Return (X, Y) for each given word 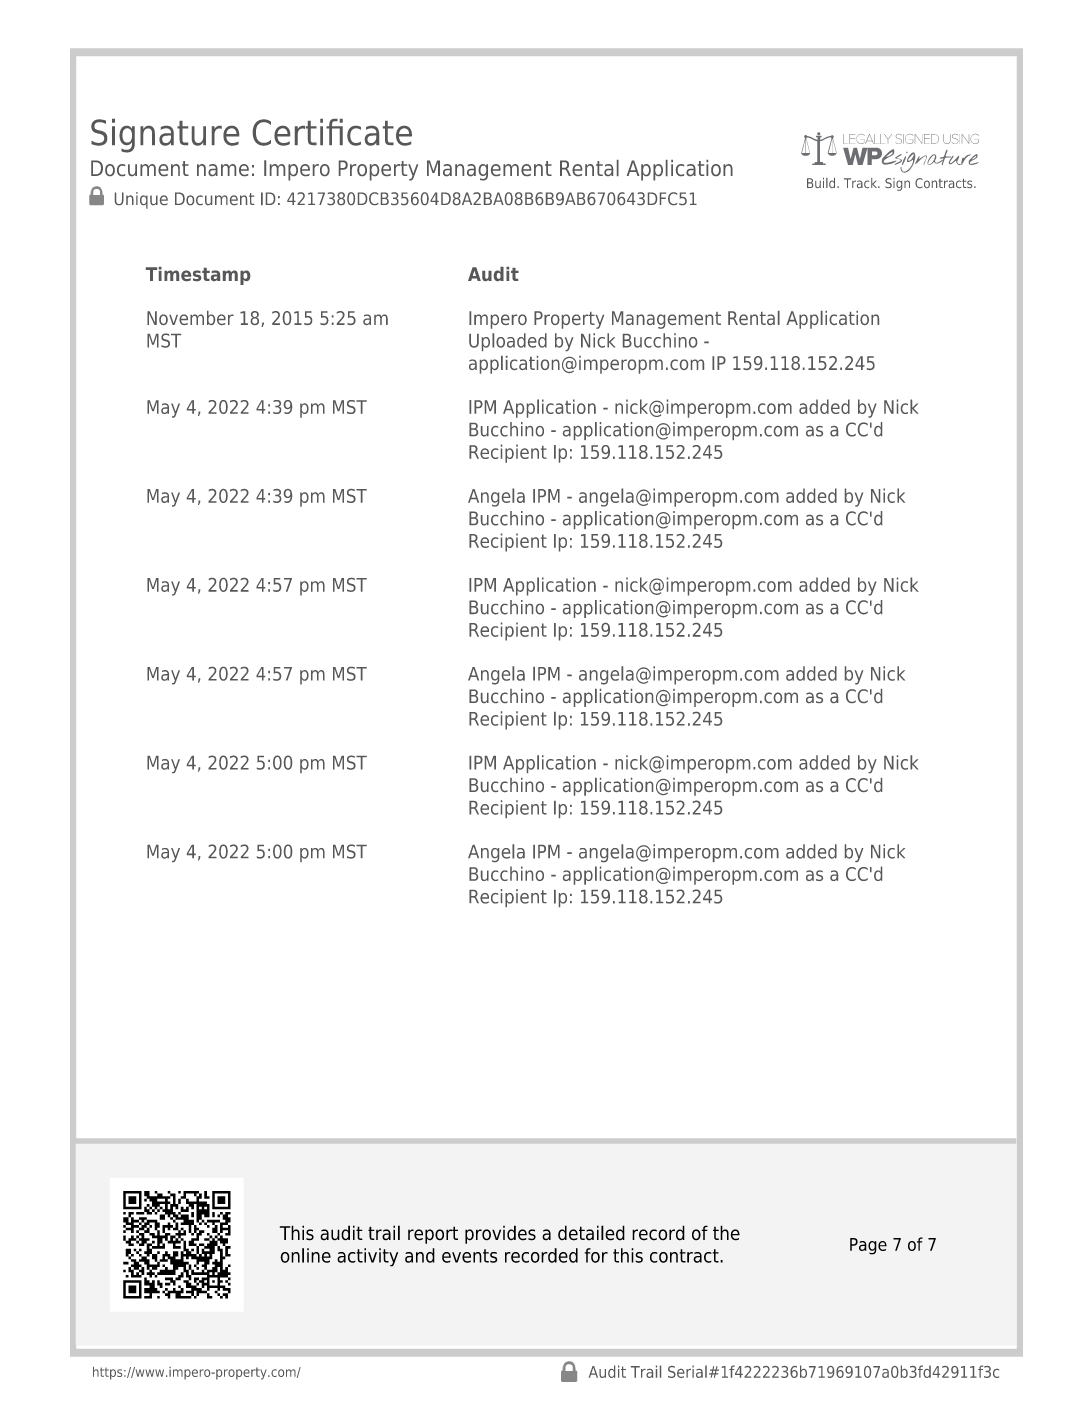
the (726, 1233)
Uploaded (508, 342)
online (305, 1255)
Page (868, 1246)
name (223, 170)
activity (367, 1257)
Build (822, 183)
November (190, 318)
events (470, 1256)
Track (862, 183)
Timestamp (198, 276)
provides (500, 1234)
